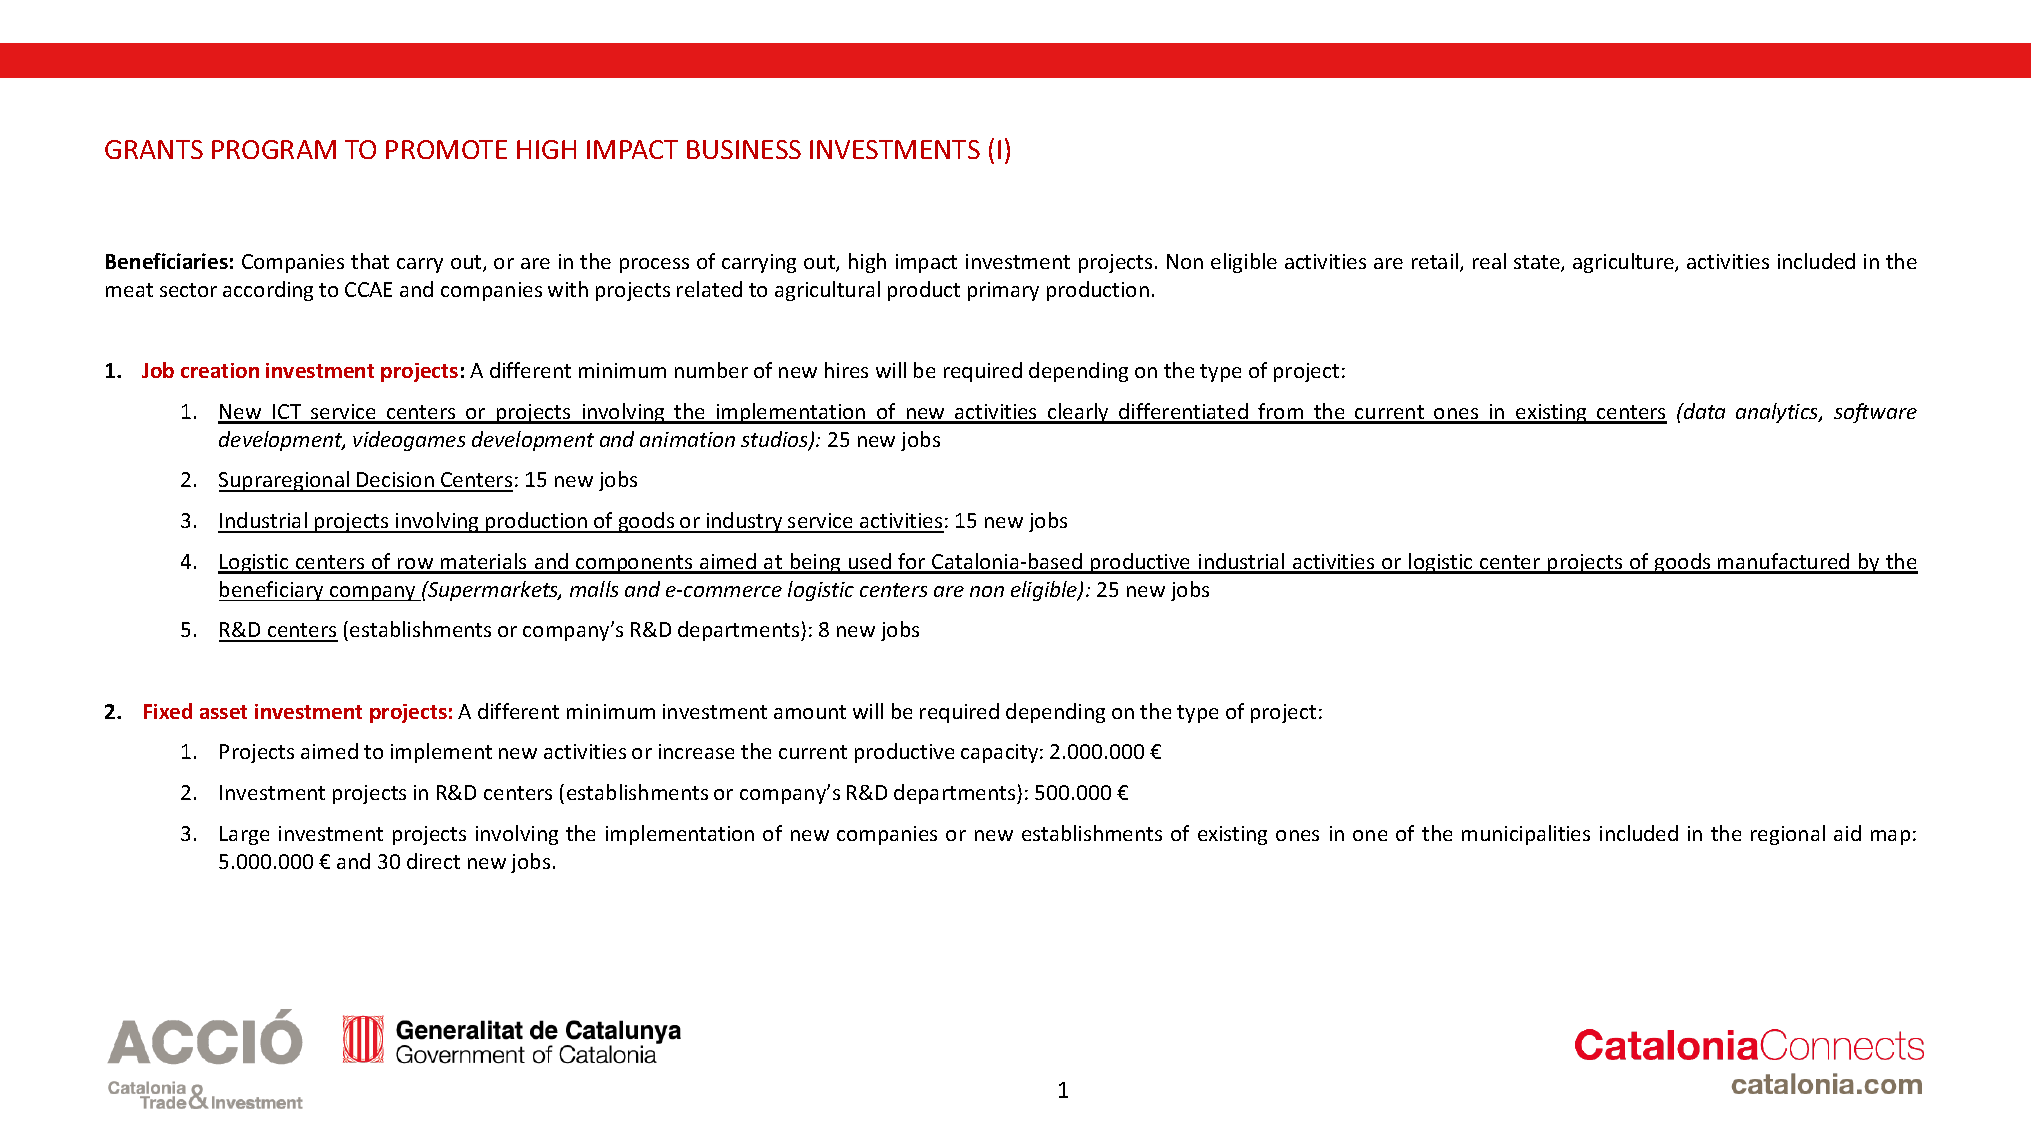  What do you see at coordinates (846, 370) in the document?
I see `hires` at bounding box center [846, 370].
